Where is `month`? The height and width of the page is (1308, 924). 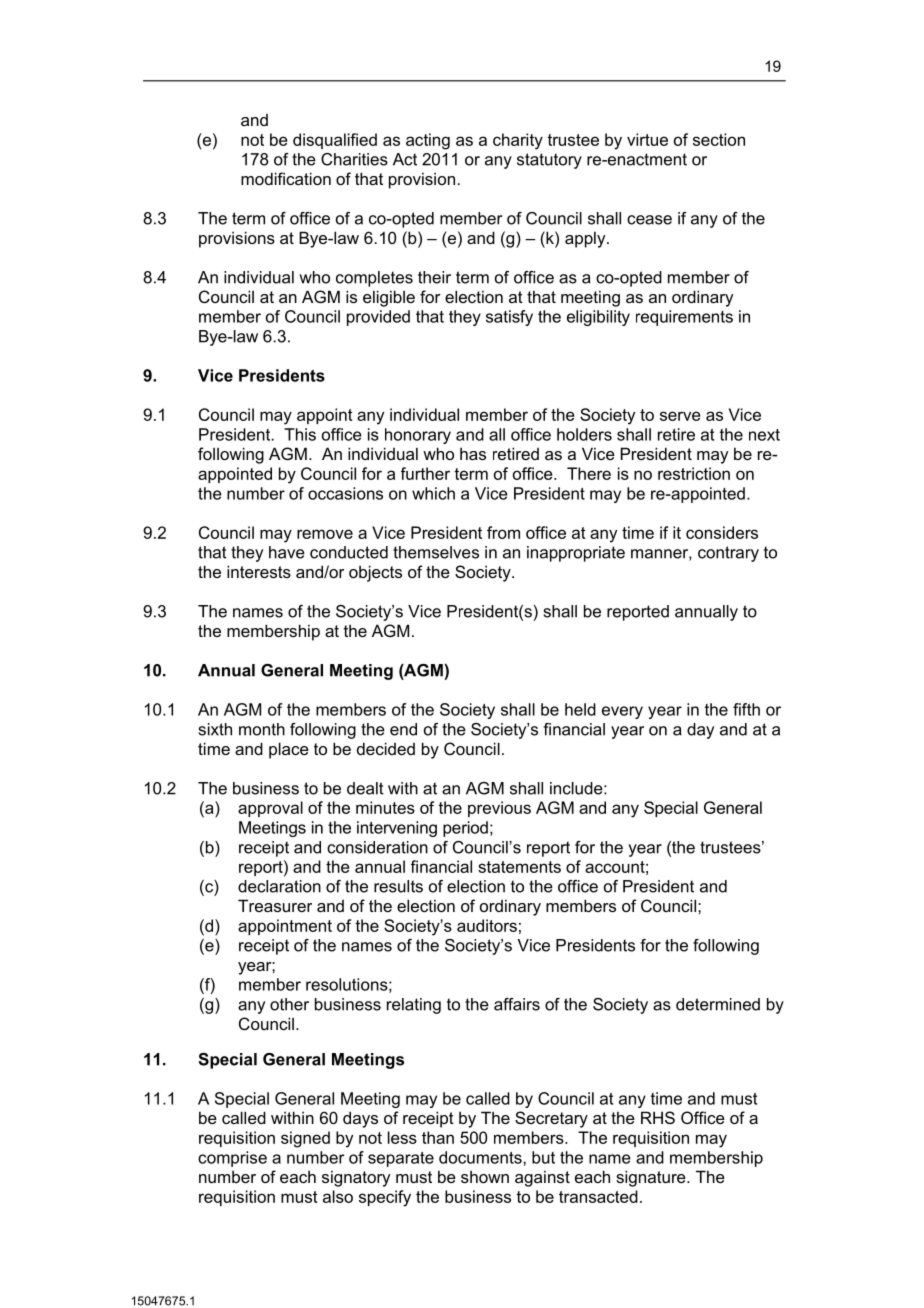
month is located at coordinates (262, 729).
